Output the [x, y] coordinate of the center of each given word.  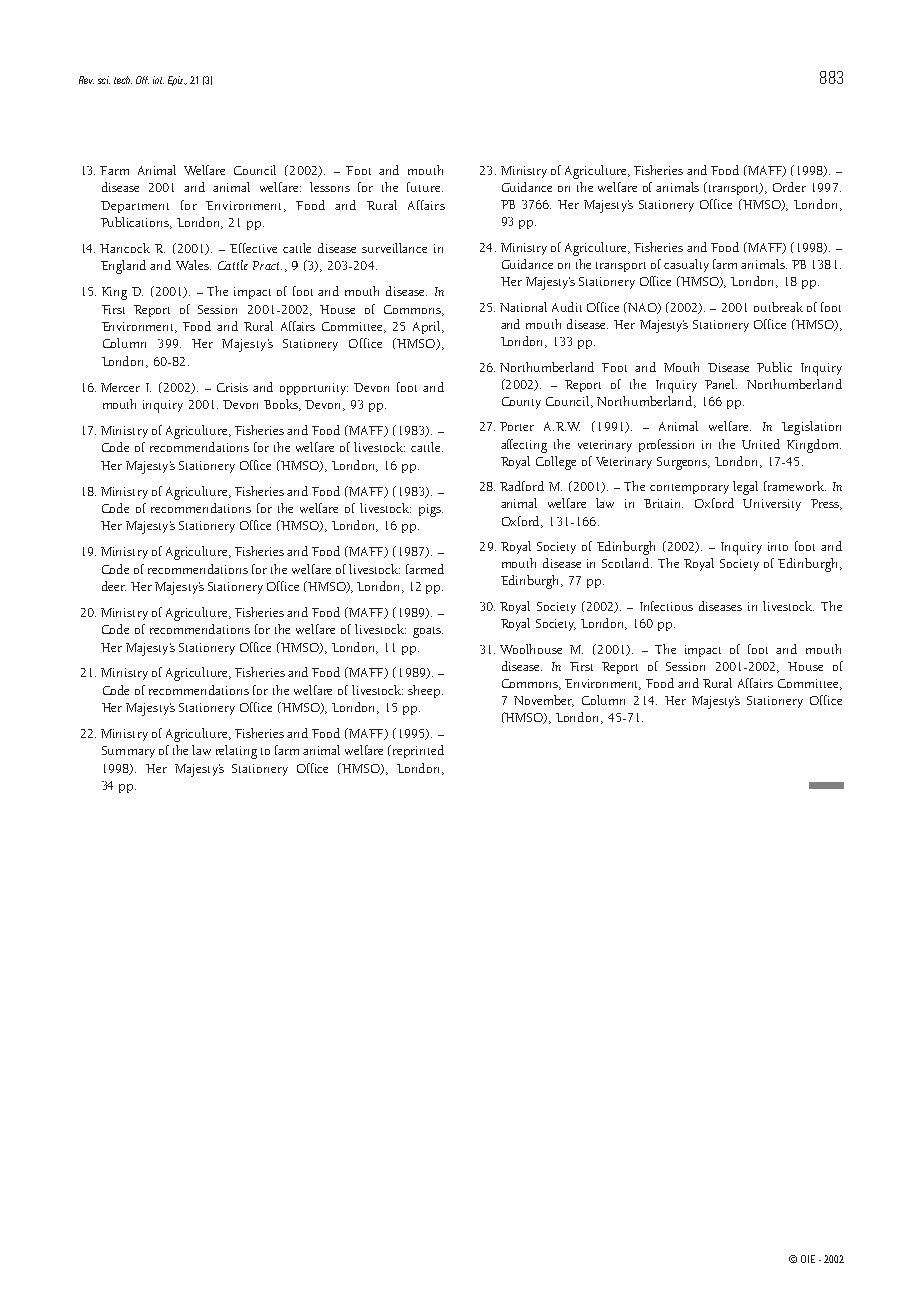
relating [236, 752]
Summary [128, 752]
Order [789, 187]
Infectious [666, 606]
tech [123, 80]
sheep [425, 691]
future [425, 187]
